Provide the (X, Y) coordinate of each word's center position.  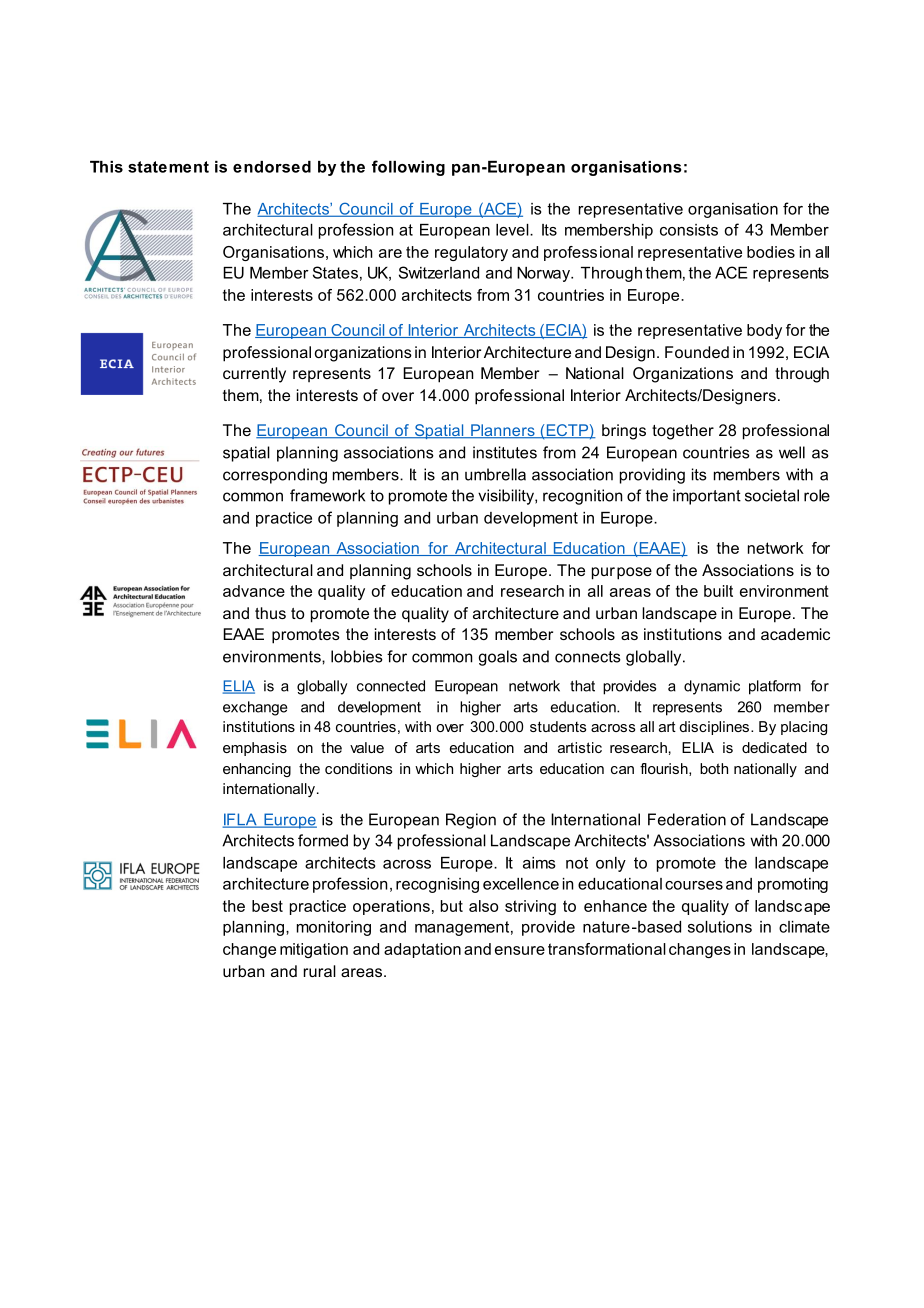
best (267, 906)
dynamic (712, 687)
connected (391, 686)
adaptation (422, 950)
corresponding (275, 476)
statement (168, 167)
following (408, 168)
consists (689, 230)
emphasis (255, 749)
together (683, 432)
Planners (503, 431)
